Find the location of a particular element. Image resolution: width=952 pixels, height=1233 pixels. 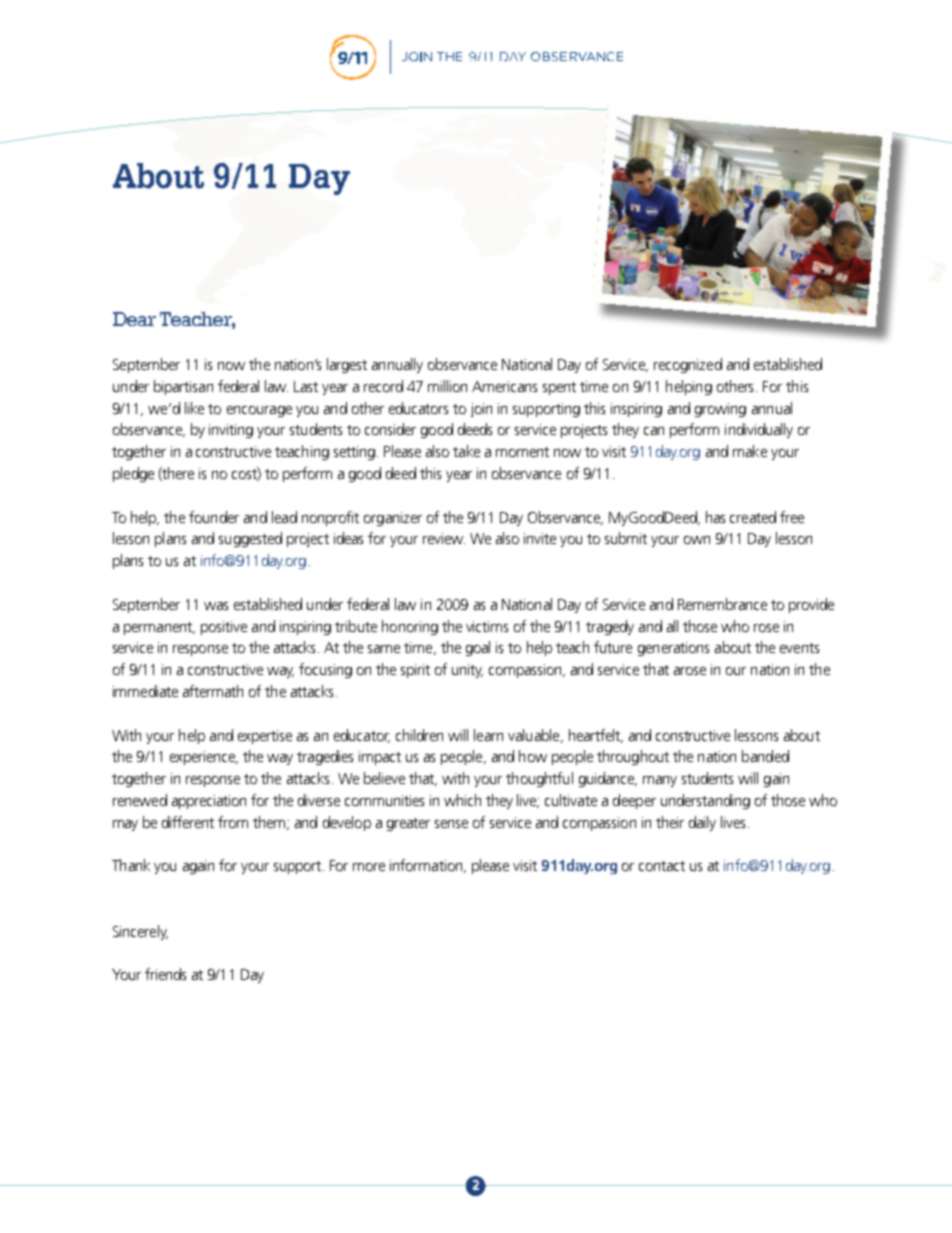

recognized is located at coordinates (688, 365).
